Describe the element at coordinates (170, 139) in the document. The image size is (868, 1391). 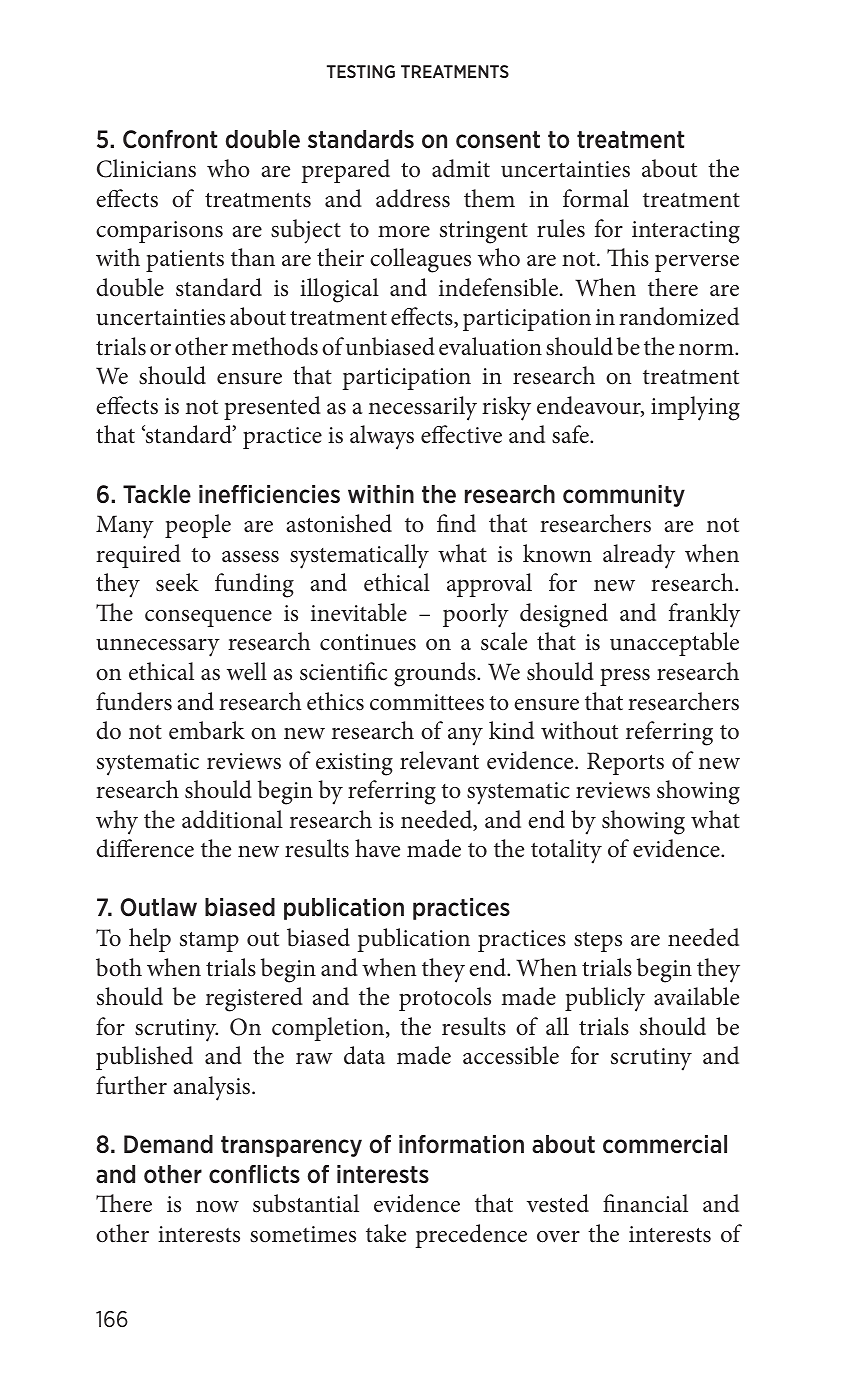
I see `Confront` at that location.
